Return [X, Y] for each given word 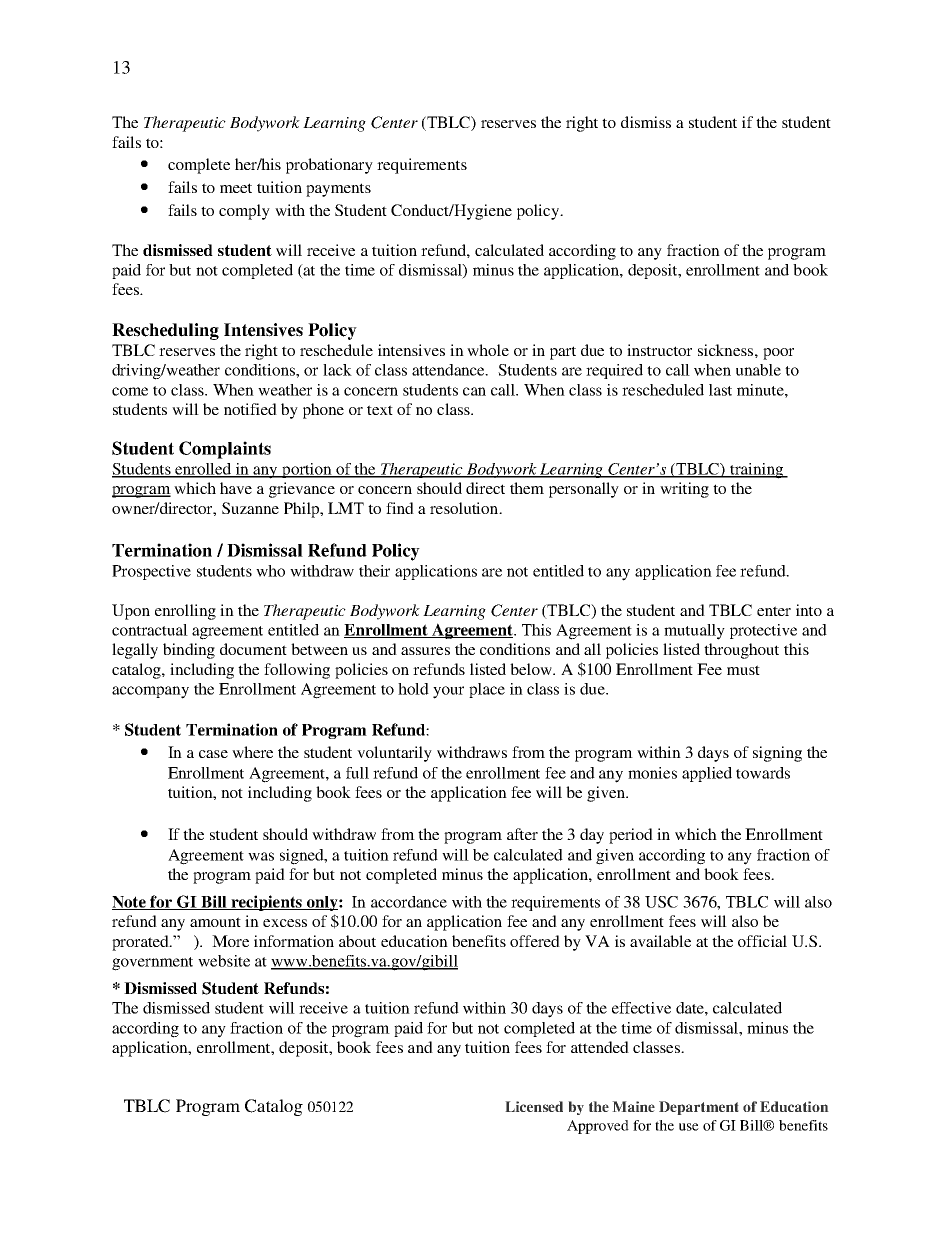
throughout [741, 651]
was [261, 856]
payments [338, 190]
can [474, 391]
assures [425, 651]
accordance [409, 902]
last [720, 390]
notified [250, 409]
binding [189, 651]
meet [236, 188]
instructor [659, 350]
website [224, 961]
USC [661, 902]
